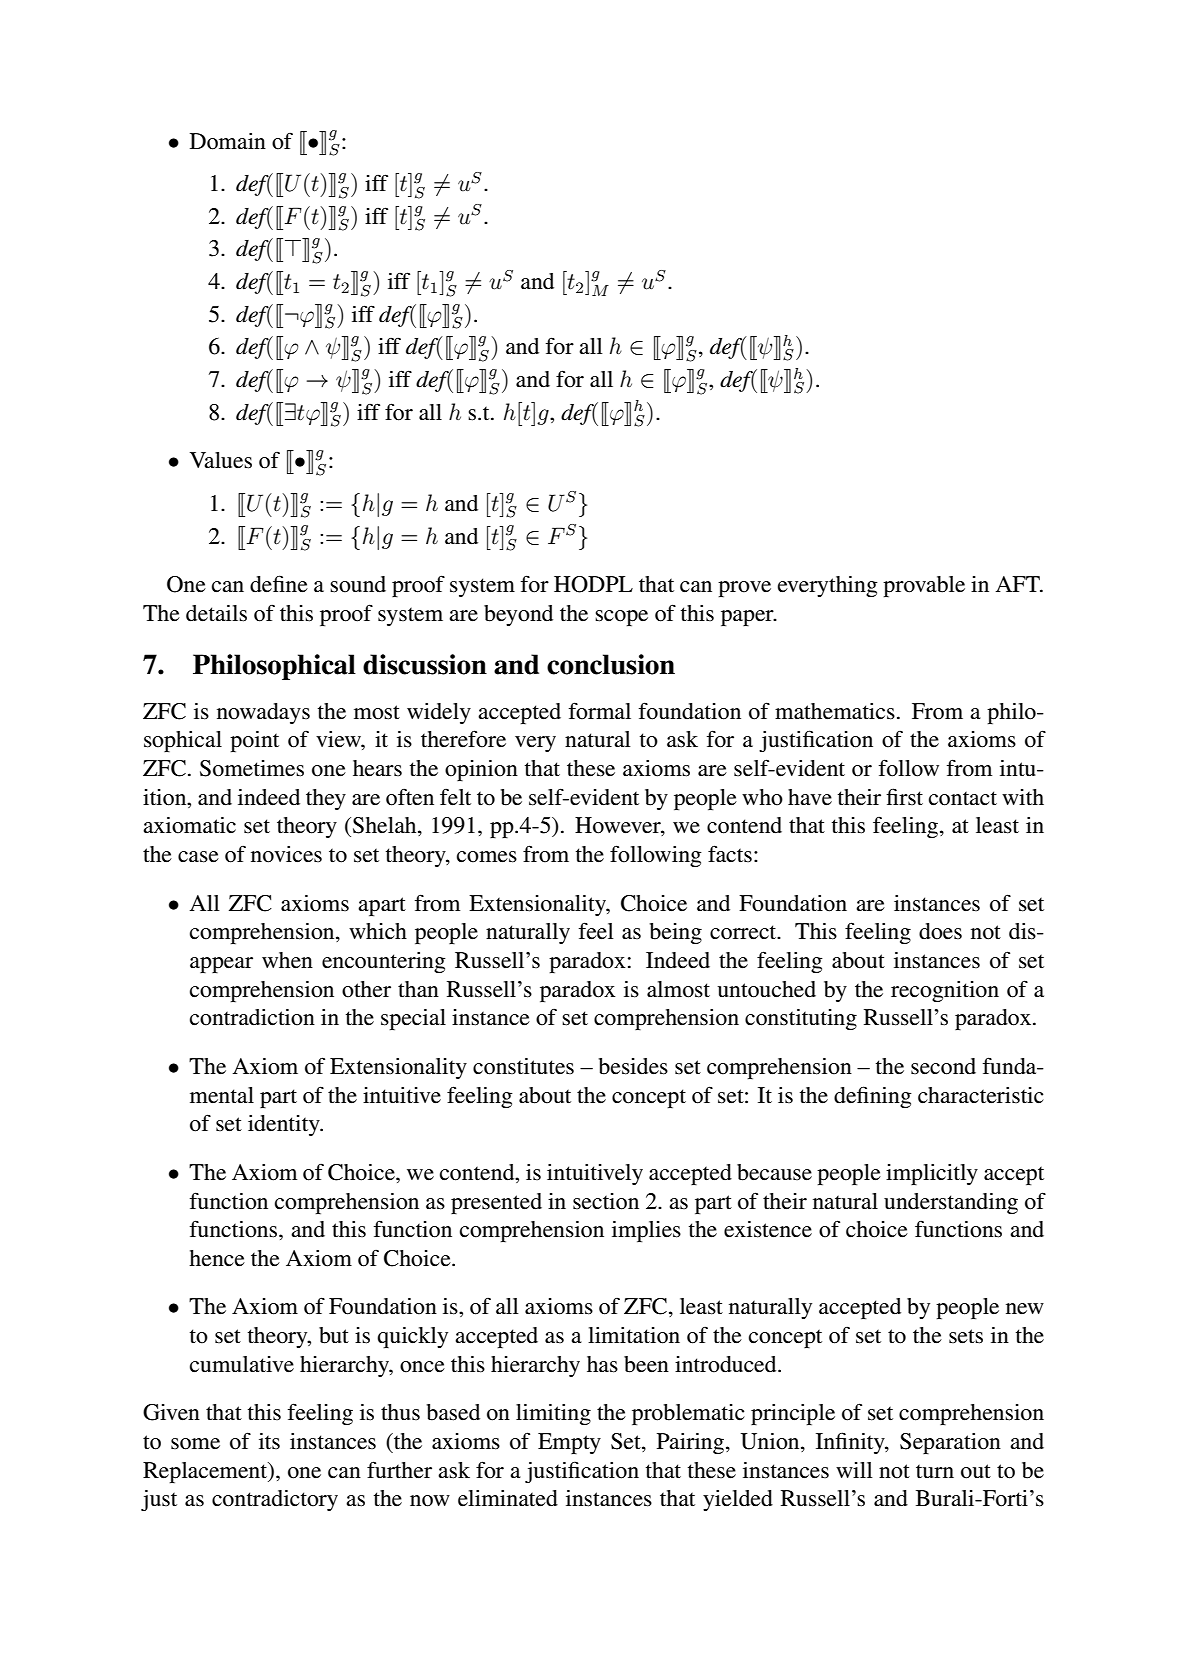 This document has width=1183, height=1673. I want to click on prove, so click(744, 589).
